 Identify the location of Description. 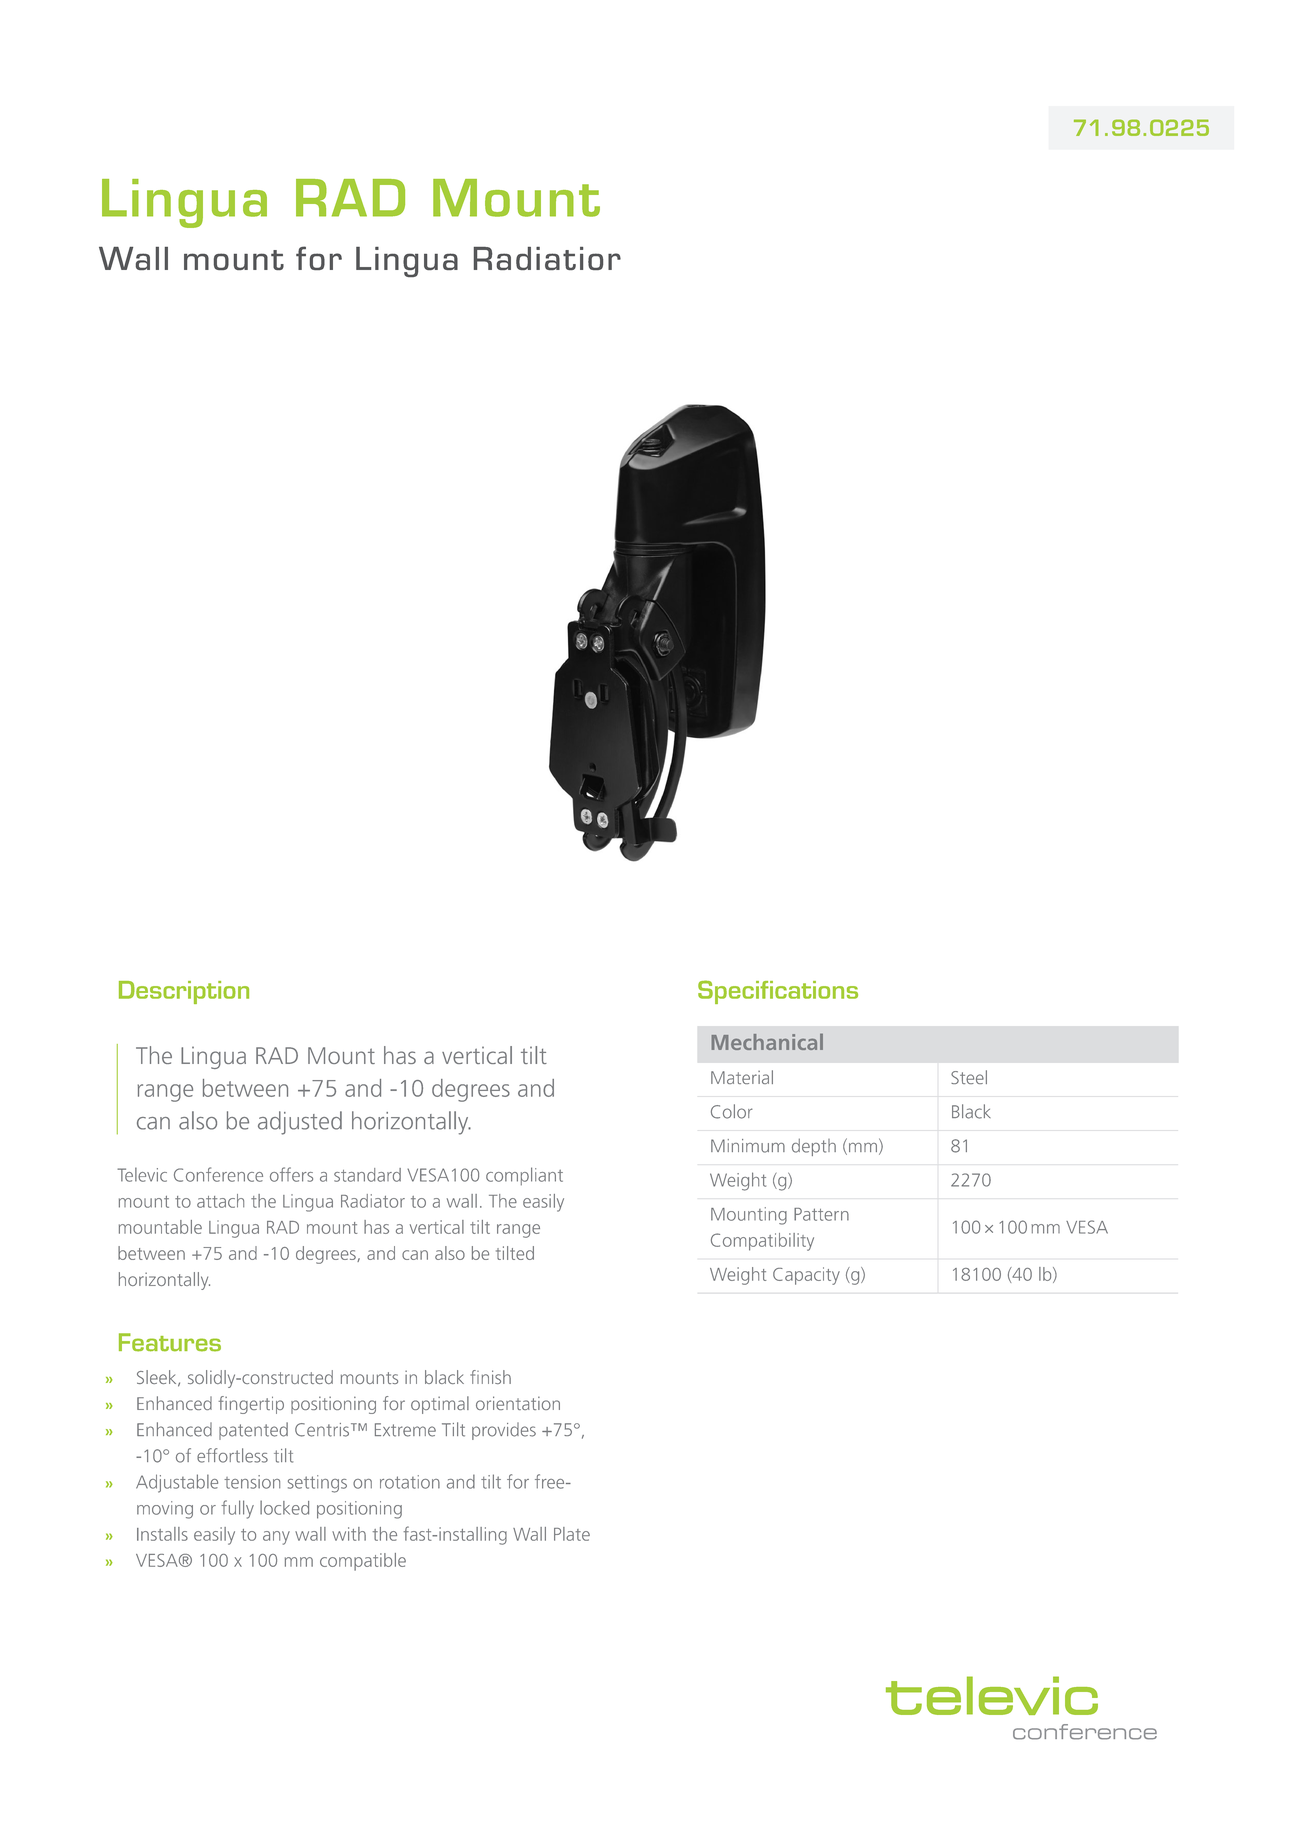
(184, 992).
